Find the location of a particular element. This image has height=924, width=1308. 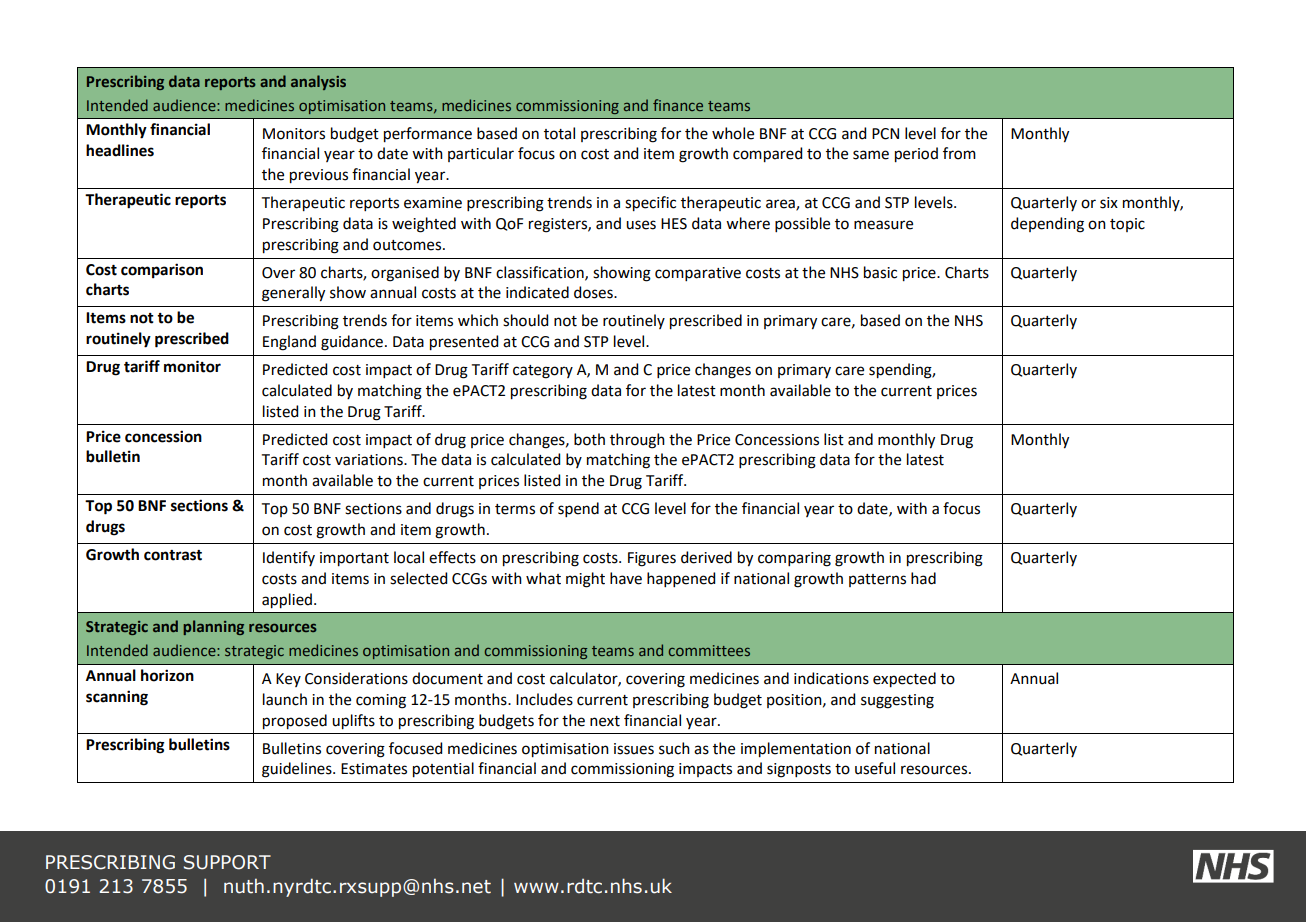

useful is located at coordinates (875, 768).
